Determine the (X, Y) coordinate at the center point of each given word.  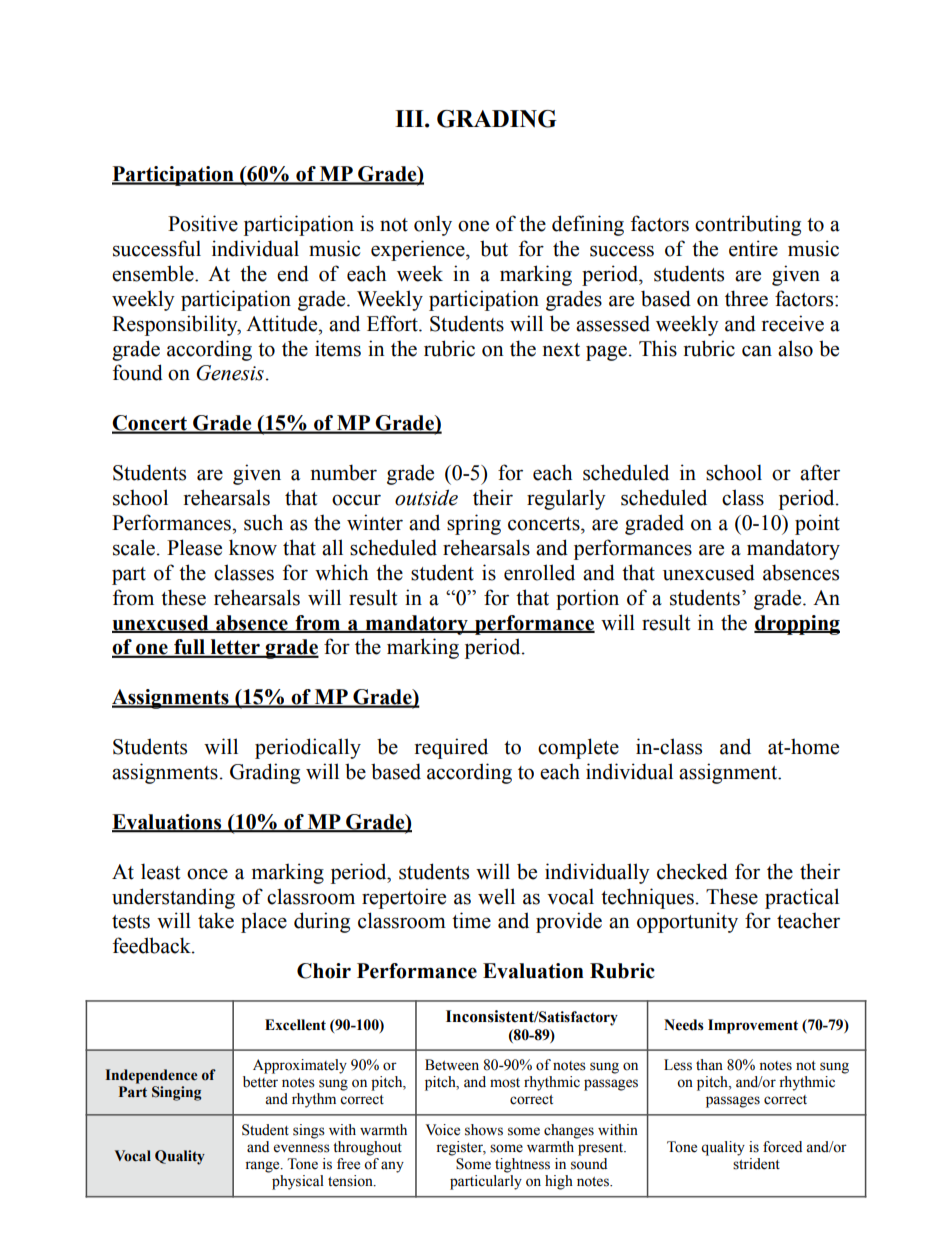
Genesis (230, 373)
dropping (797, 625)
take (216, 920)
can (757, 351)
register (461, 1148)
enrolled (539, 572)
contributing (748, 225)
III (410, 118)
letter (235, 648)
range (263, 1167)
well (496, 896)
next (561, 350)
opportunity (687, 922)
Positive (203, 223)
